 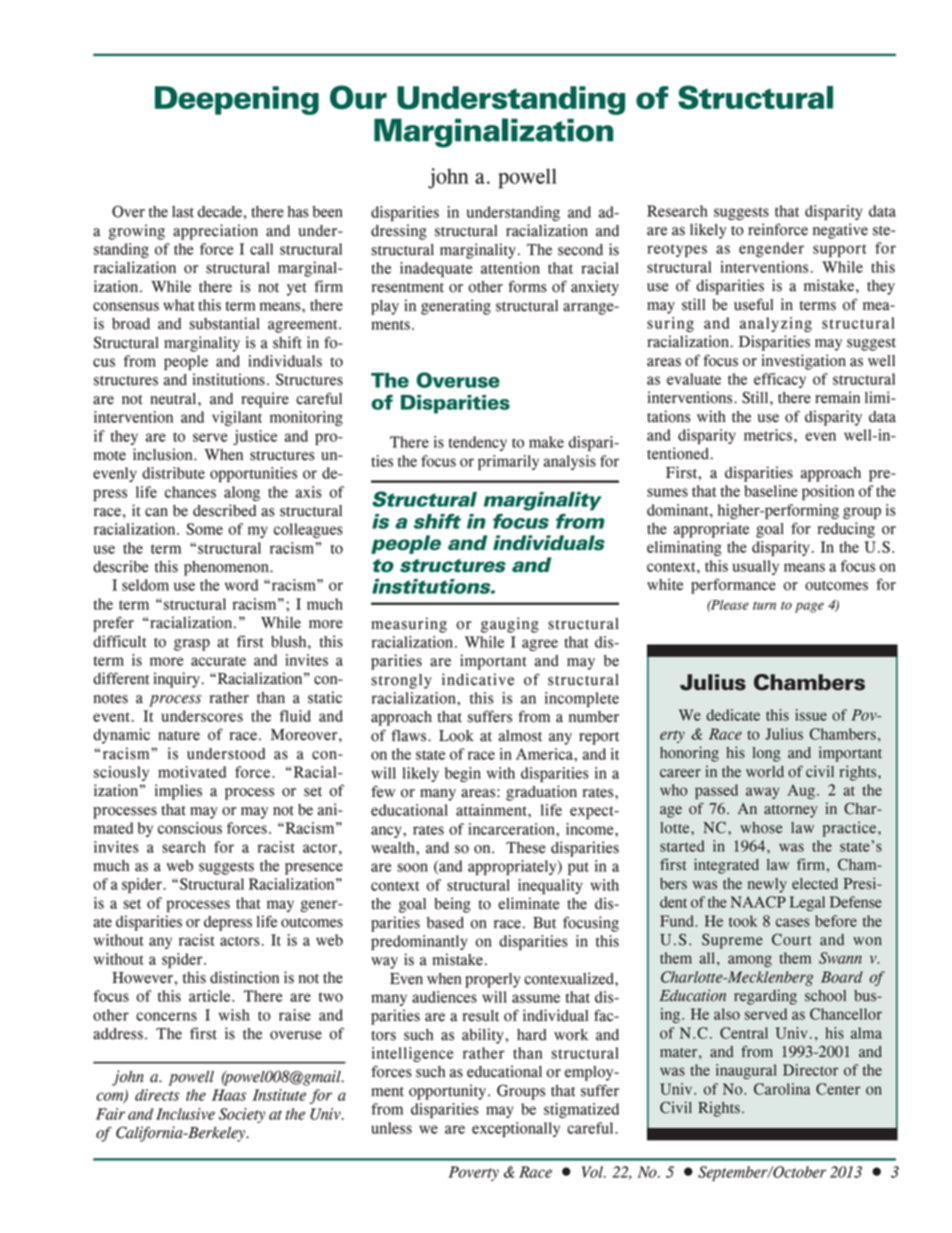 I want to click on second, so click(x=580, y=250).
